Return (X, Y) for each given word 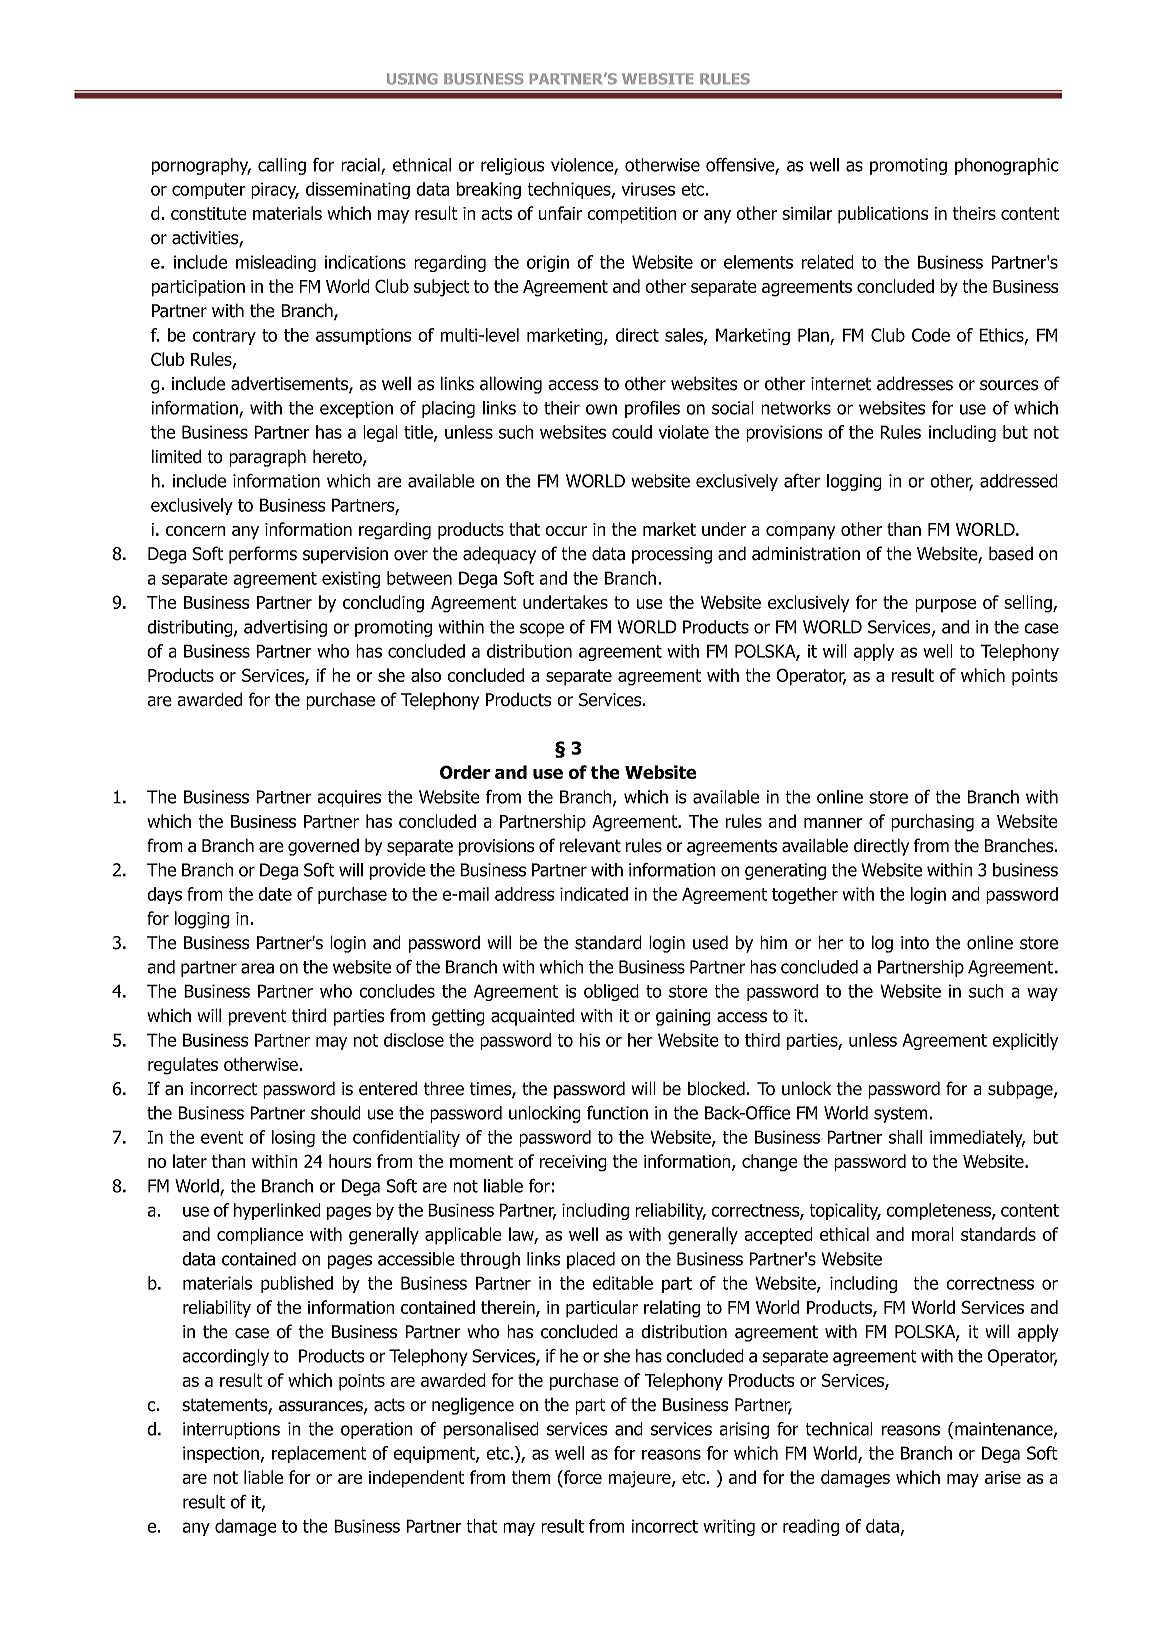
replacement (319, 1454)
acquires (349, 798)
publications (883, 215)
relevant (590, 846)
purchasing (932, 823)
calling (282, 166)
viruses (648, 189)
